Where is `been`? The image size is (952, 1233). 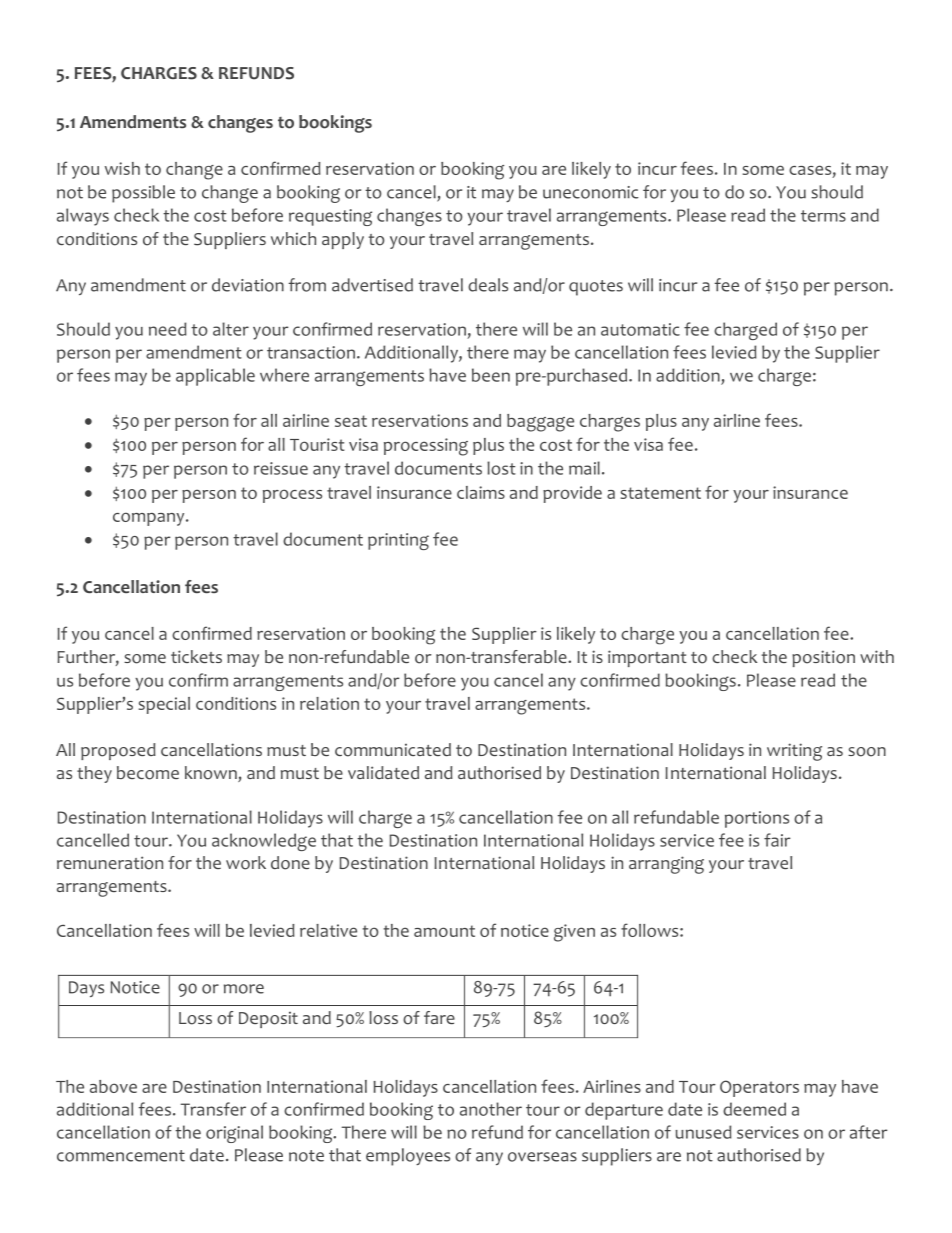 been is located at coordinates (491, 375).
